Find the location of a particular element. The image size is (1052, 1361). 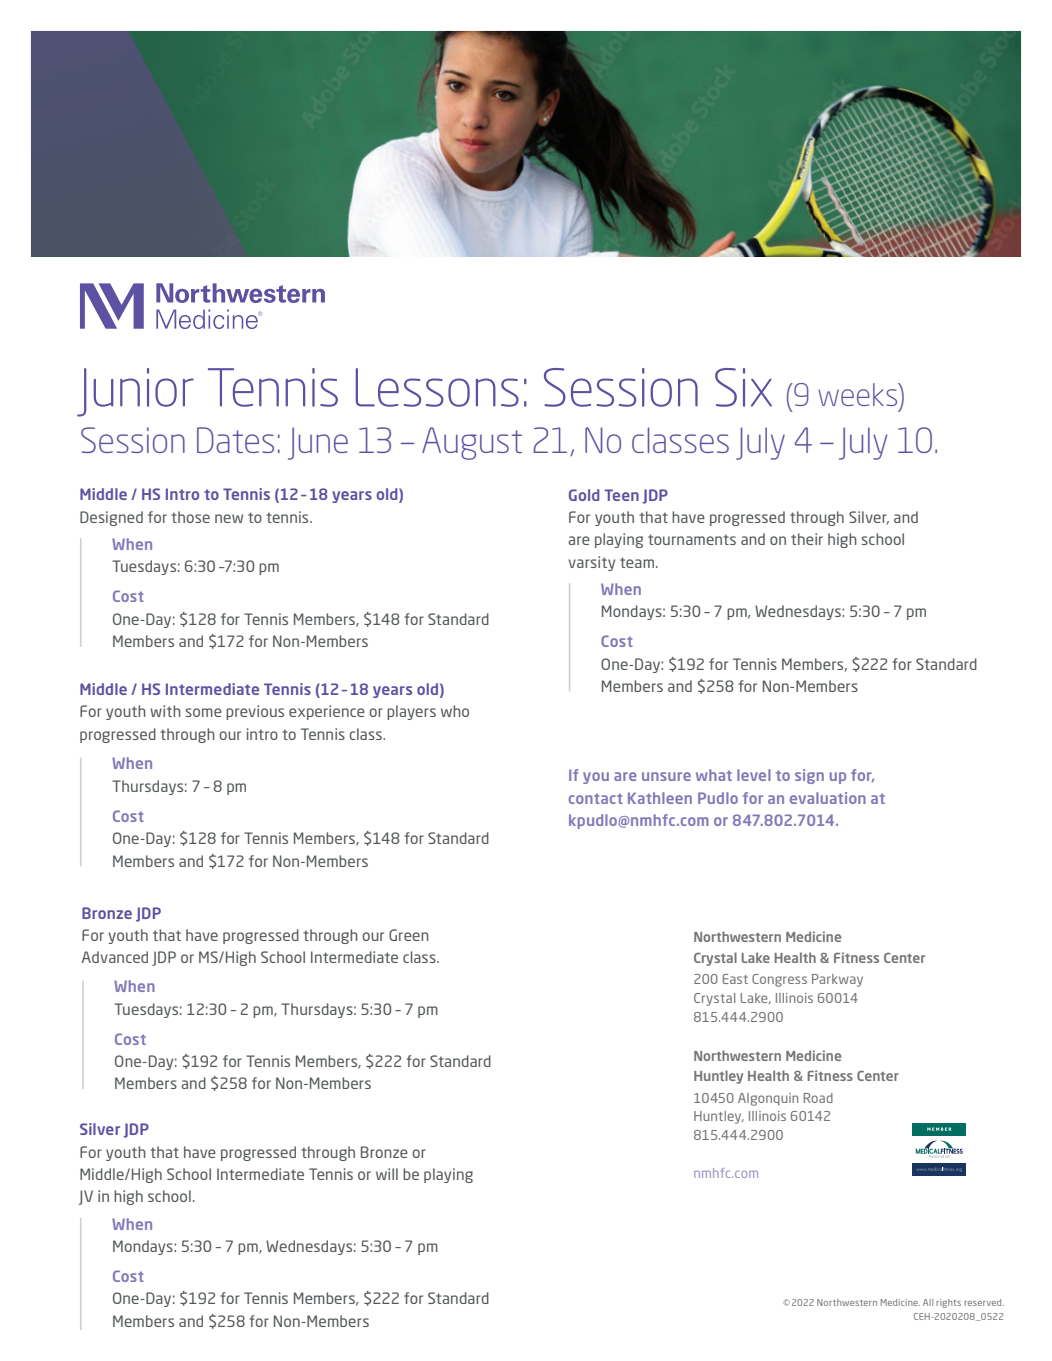

weeks is located at coordinates (859, 394).
